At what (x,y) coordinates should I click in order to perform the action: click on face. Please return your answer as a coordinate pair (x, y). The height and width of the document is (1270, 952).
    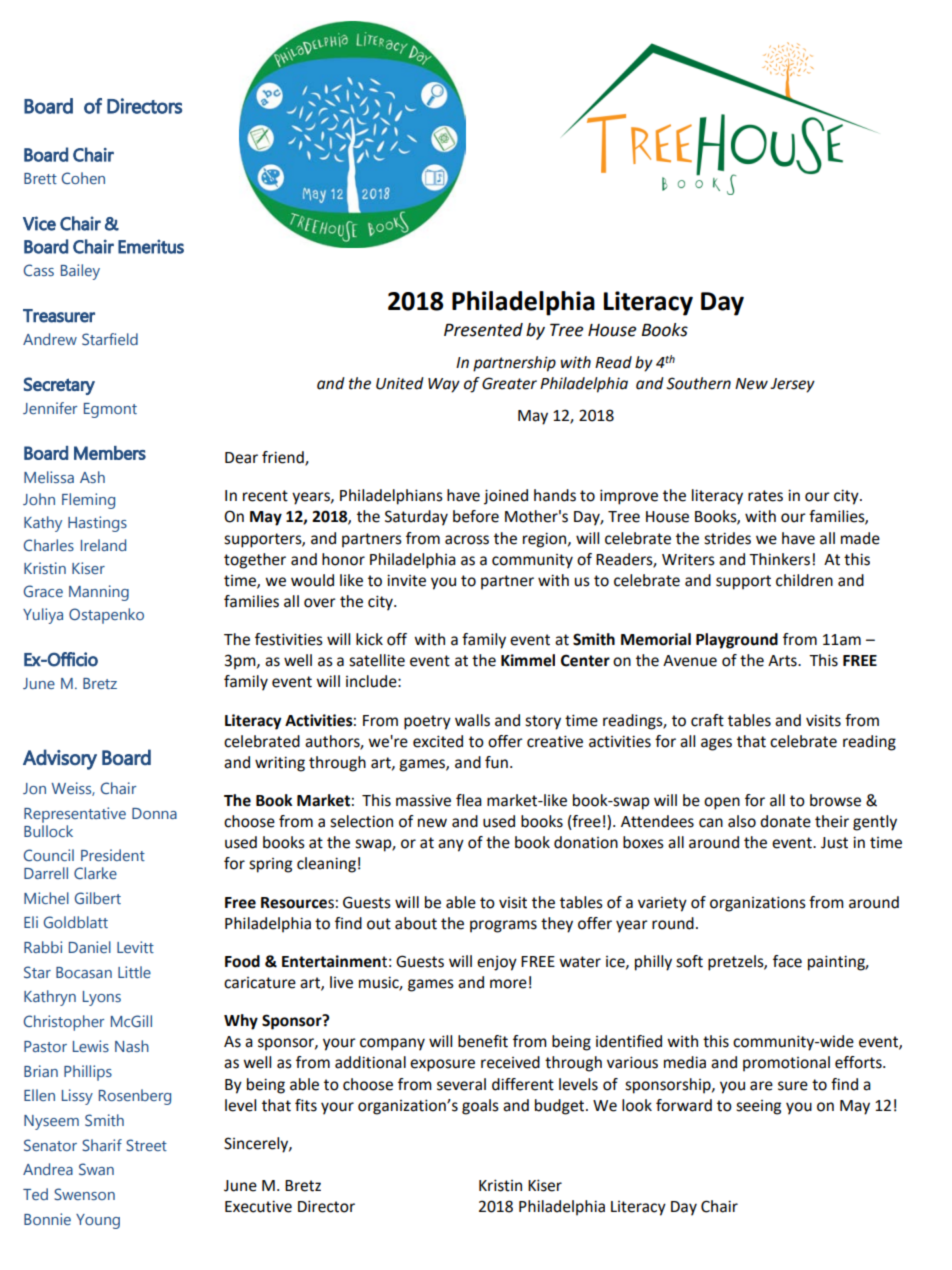
    Looking at the image, I should click on (787, 961).
